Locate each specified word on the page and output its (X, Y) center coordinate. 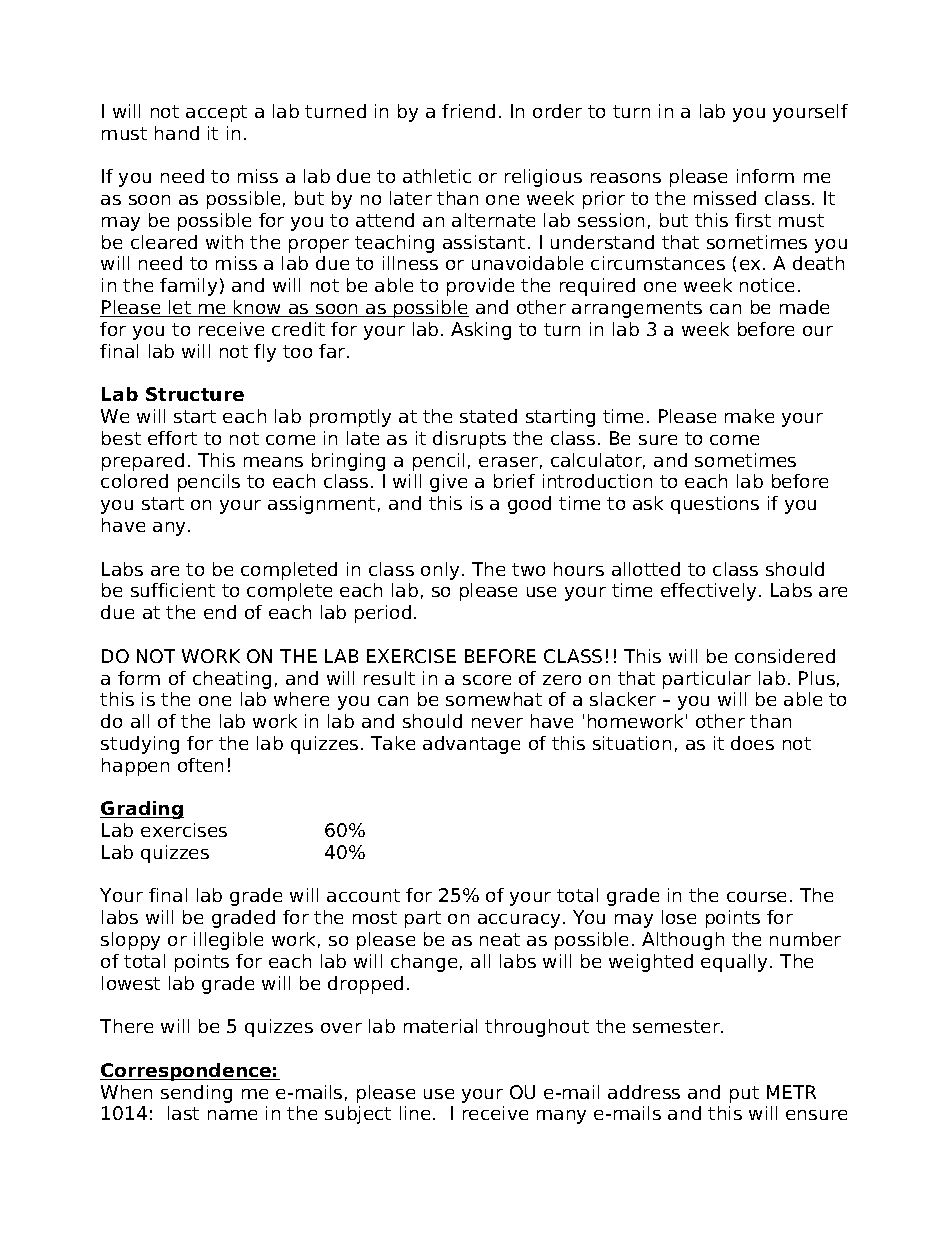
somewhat (494, 699)
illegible (228, 941)
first (753, 220)
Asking (481, 331)
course (756, 897)
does (752, 743)
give (448, 483)
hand (177, 133)
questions (715, 505)
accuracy (519, 921)
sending (196, 1094)
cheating (232, 680)
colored (134, 481)
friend (468, 111)
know (258, 308)
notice (767, 285)
